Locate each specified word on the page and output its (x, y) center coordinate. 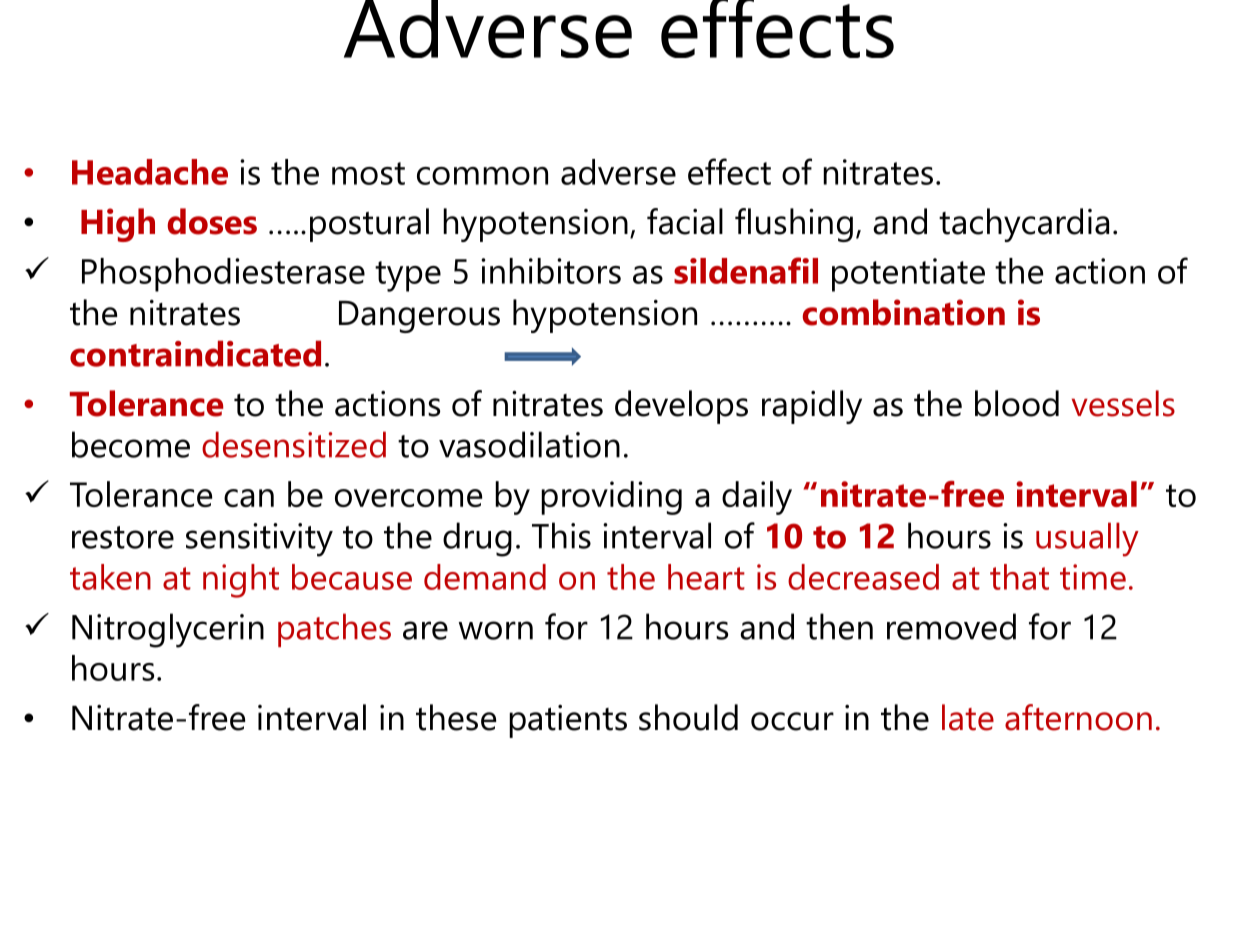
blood (1017, 403)
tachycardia (1024, 225)
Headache (150, 172)
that (1019, 577)
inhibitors (551, 271)
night (241, 581)
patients (568, 721)
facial (685, 221)
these (456, 717)
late (968, 717)
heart (706, 577)
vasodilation (529, 444)
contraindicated (195, 353)
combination (903, 312)
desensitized (294, 444)
